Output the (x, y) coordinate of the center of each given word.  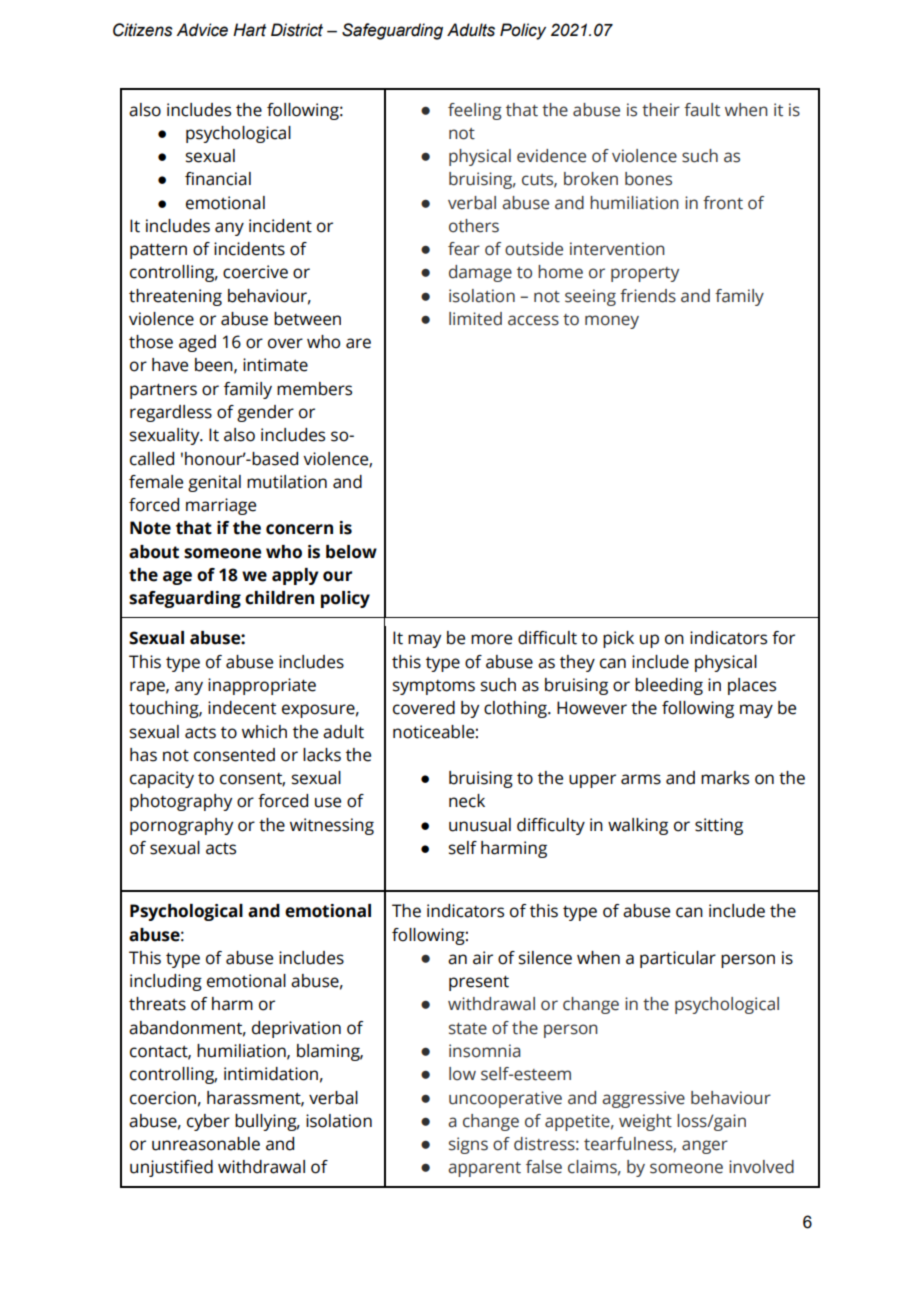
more (491, 639)
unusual (480, 825)
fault (702, 110)
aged (197, 343)
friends (648, 296)
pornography (181, 826)
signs (468, 1145)
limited (475, 319)
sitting (719, 826)
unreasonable (206, 1144)
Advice (202, 30)
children (279, 598)
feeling (475, 111)
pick (618, 639)
